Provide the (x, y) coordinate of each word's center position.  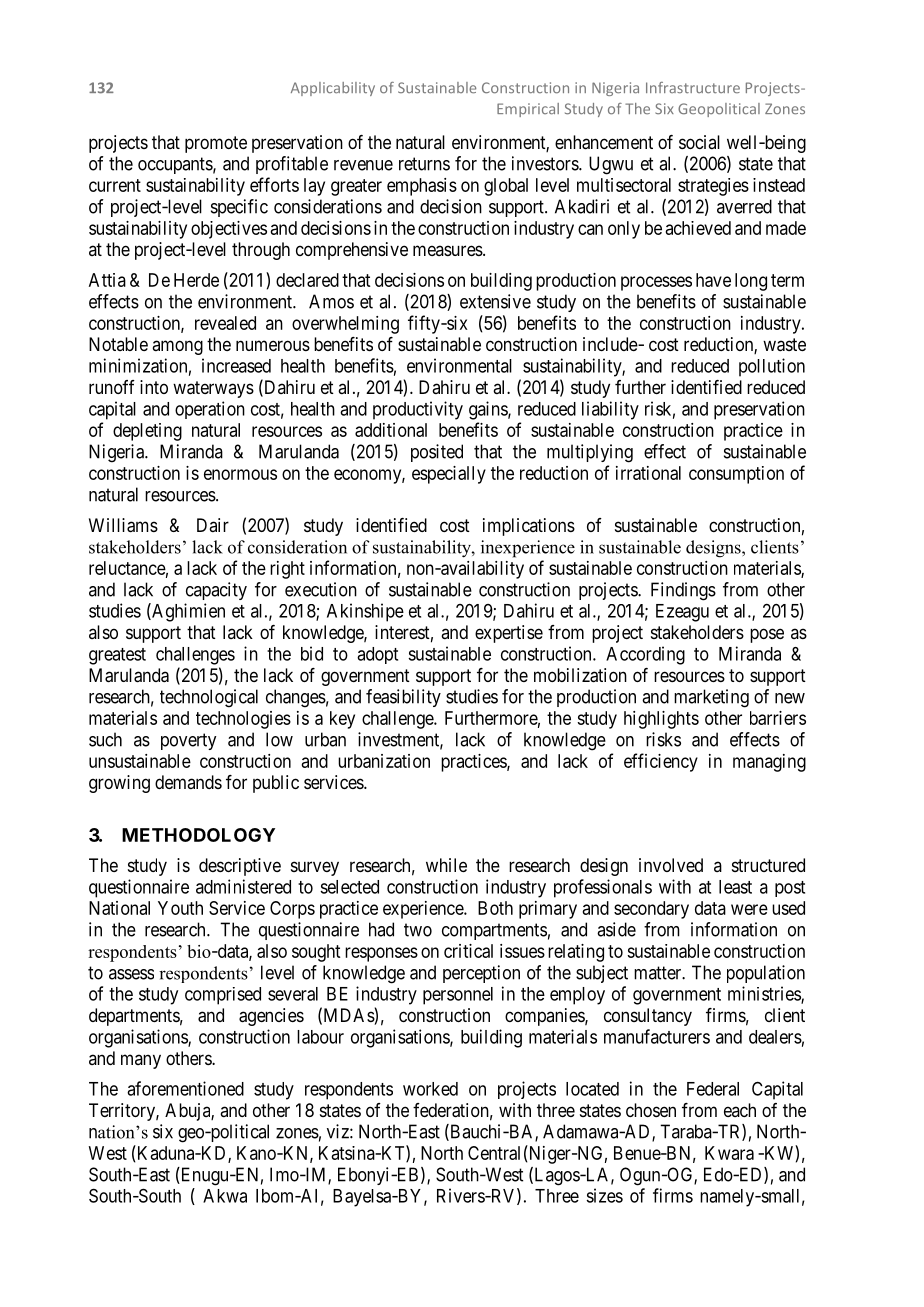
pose (767, 635)
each (740, 1110)
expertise (509, 634)
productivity (418, 410)
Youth (180, 908)
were (749, 909)
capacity (216, 591)
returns (424, 164)
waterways (213, 389)
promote (216, 144)
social (699, 142)
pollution (772, 367)
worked (430, 1089)
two (418, 930)
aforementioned (185, 1088)
